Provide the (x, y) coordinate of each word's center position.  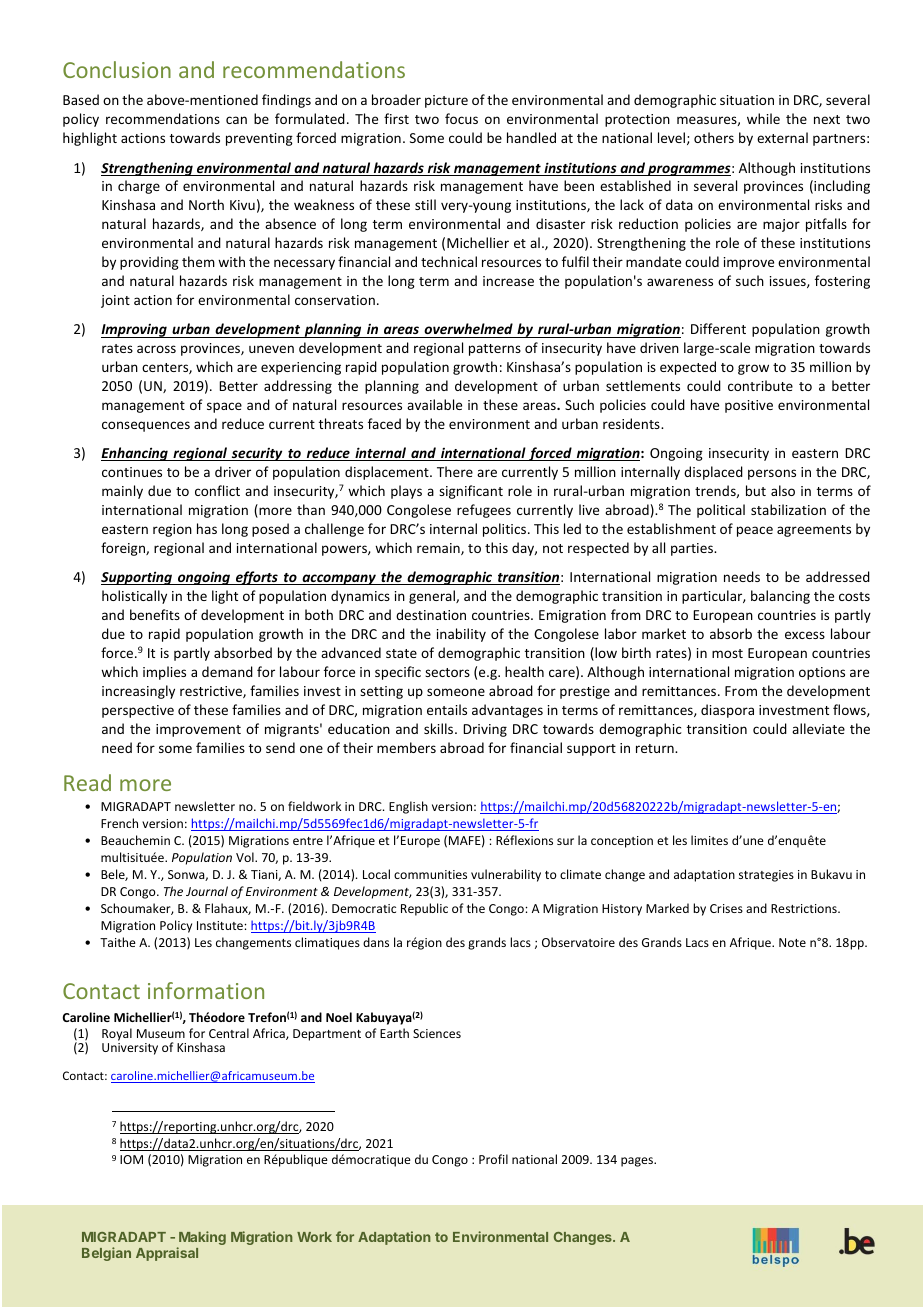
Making (201, 1239)
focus (461, 118)
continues (132, 472)
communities (430, 874)
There (455, 471)
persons (772, 474)
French (119, 823)
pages (638, 1162)
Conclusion (117, 69)
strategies (766, 876)
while (763, 118)
